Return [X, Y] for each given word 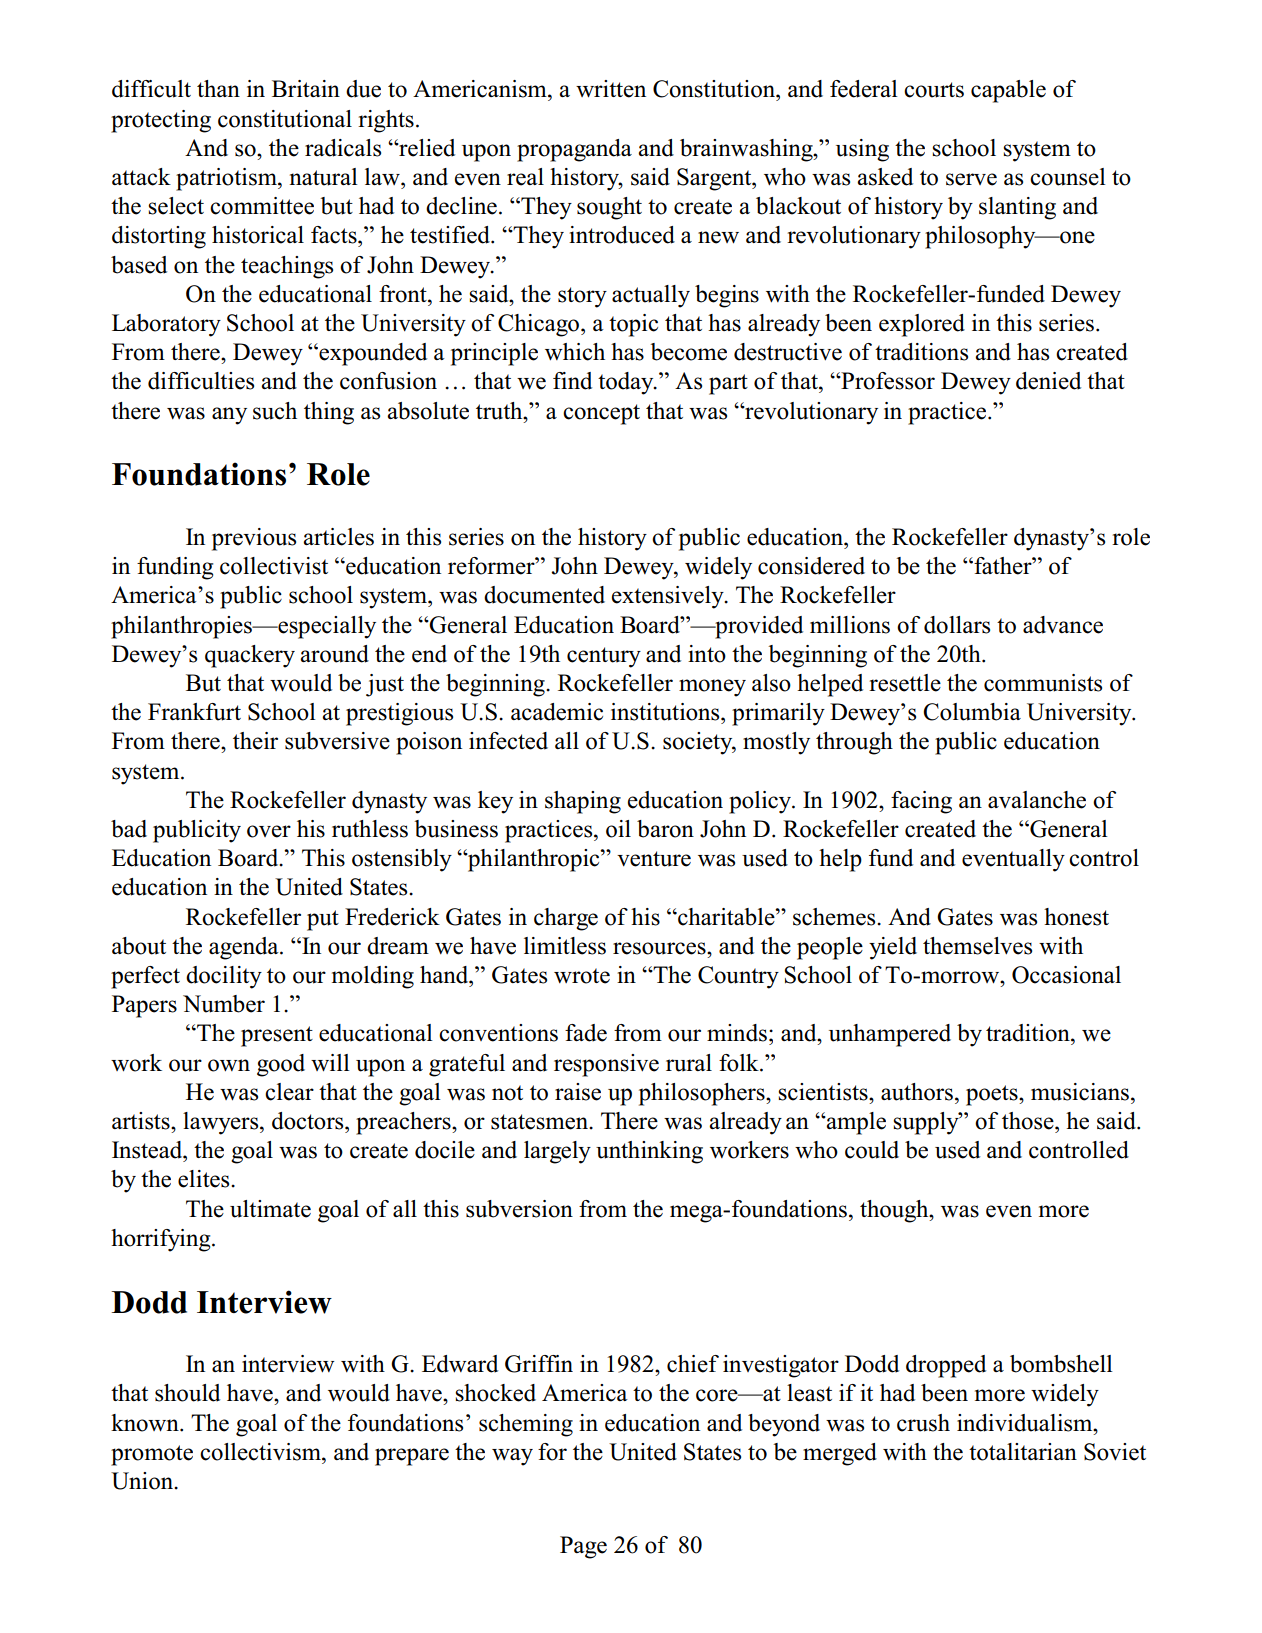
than [218, 88]
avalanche [1037, 800]
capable [1008, 91]
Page [583, 1547]
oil [618, 829]
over [269, 831]
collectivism [261, 1452]
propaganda [574, 150]
